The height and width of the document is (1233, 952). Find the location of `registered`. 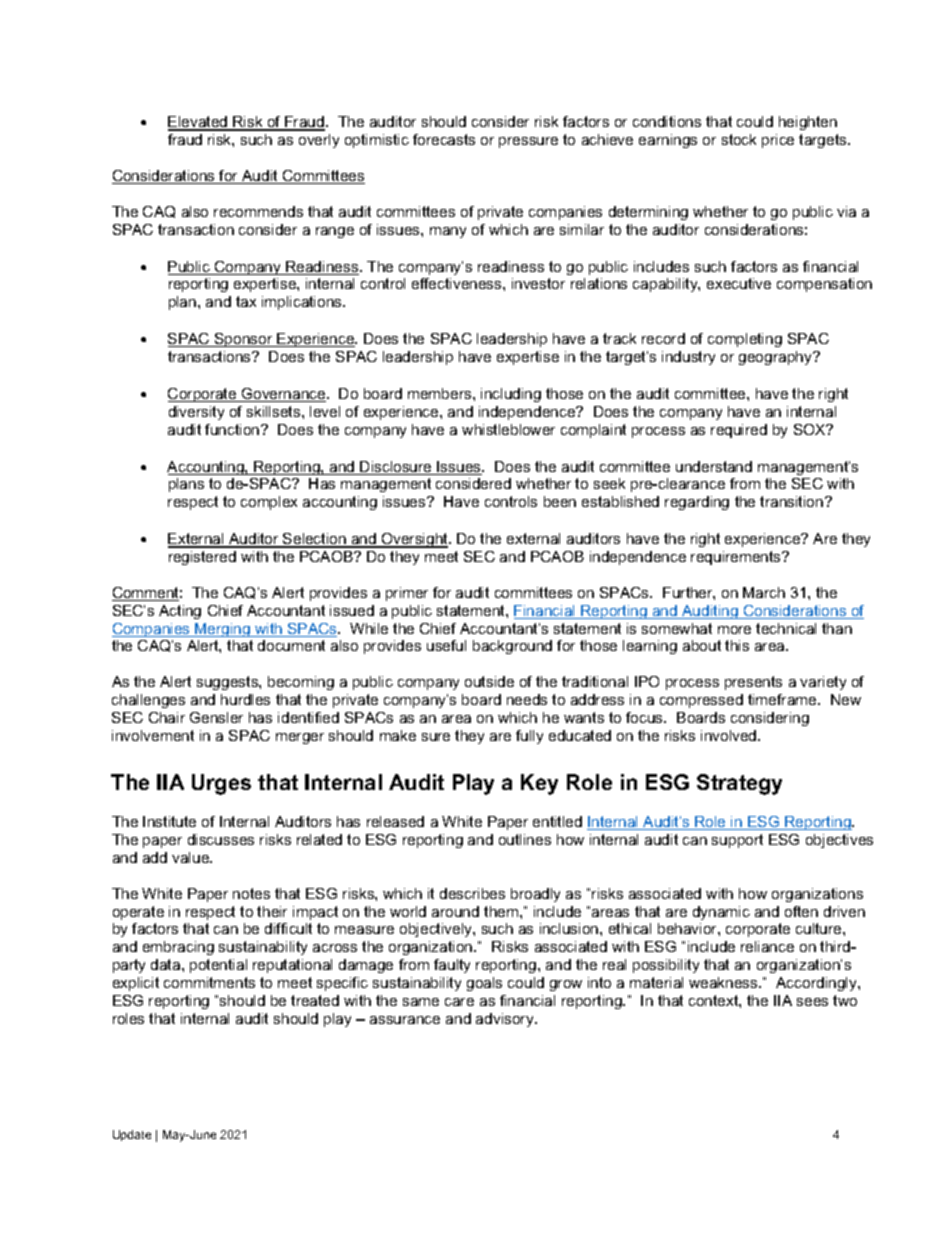

registered is located at coordinates (202, 558).
